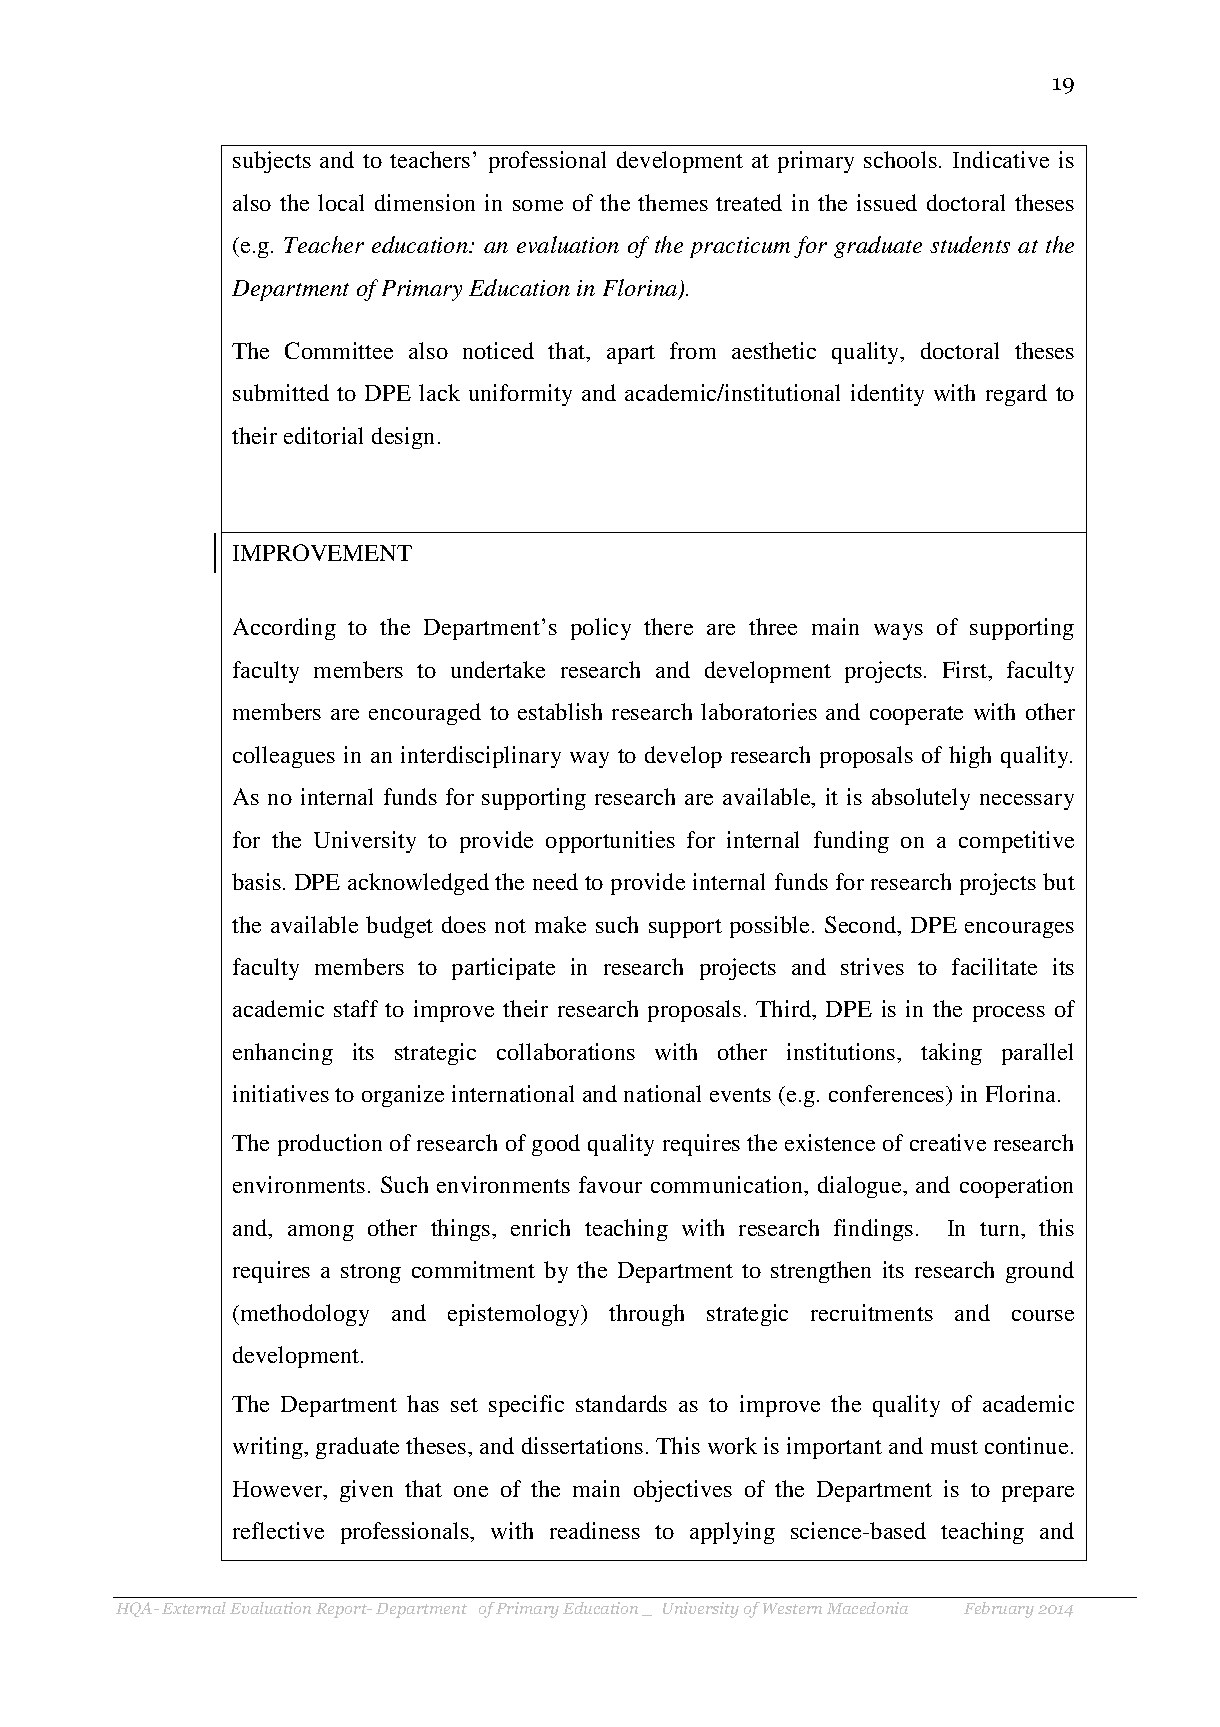 This screenshot has width=1220, height=1727. Describe the element at coordinates (610, 842) in the screenshot. I see `opportunities` at that location.
